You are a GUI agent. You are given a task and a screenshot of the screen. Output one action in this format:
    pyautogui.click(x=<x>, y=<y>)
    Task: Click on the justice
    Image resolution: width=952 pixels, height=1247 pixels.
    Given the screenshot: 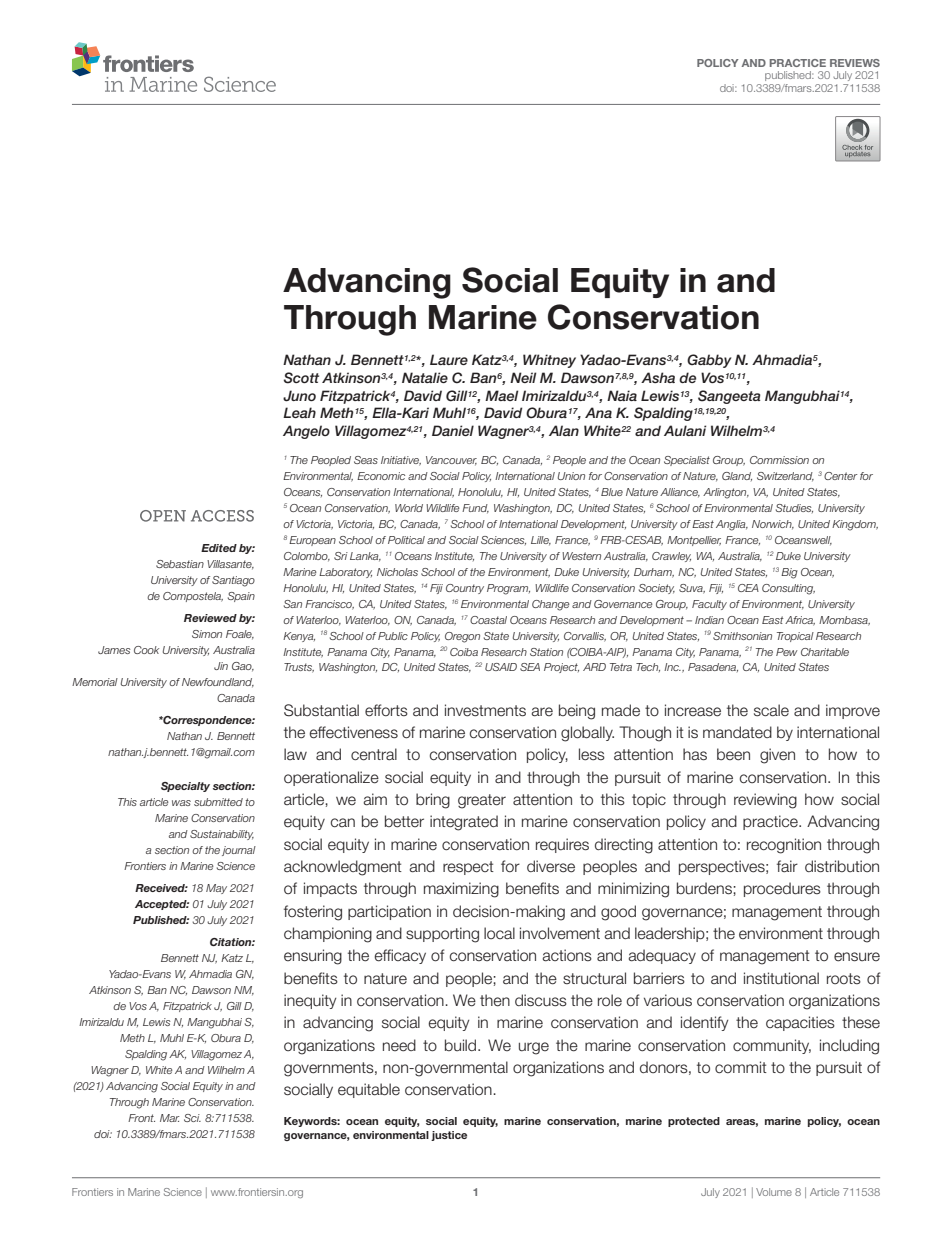 What is the action you would take?
    pyautogui.click(x=449, y=1136)
